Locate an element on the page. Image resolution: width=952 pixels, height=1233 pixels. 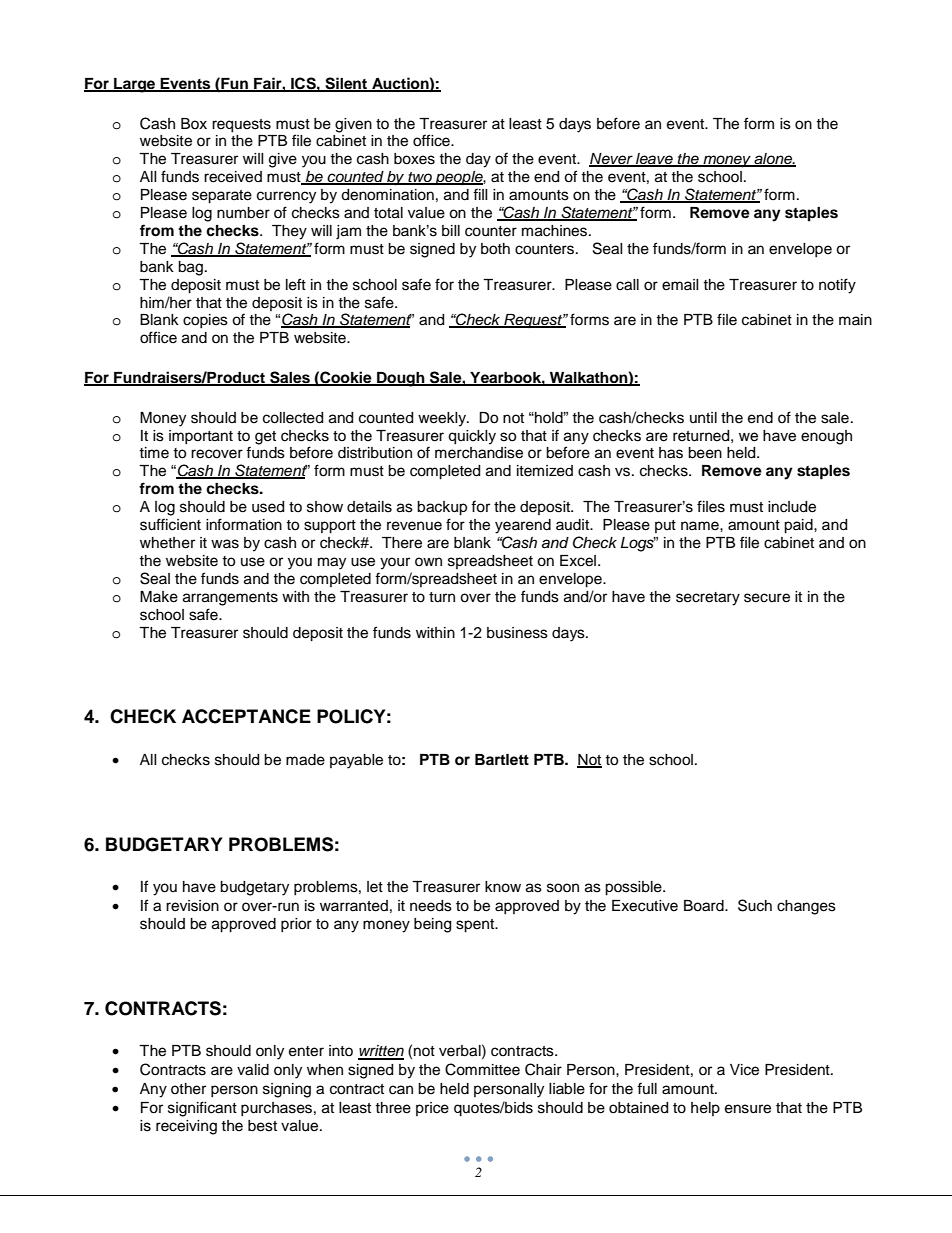
copies is located at coordinates (205, 321).
